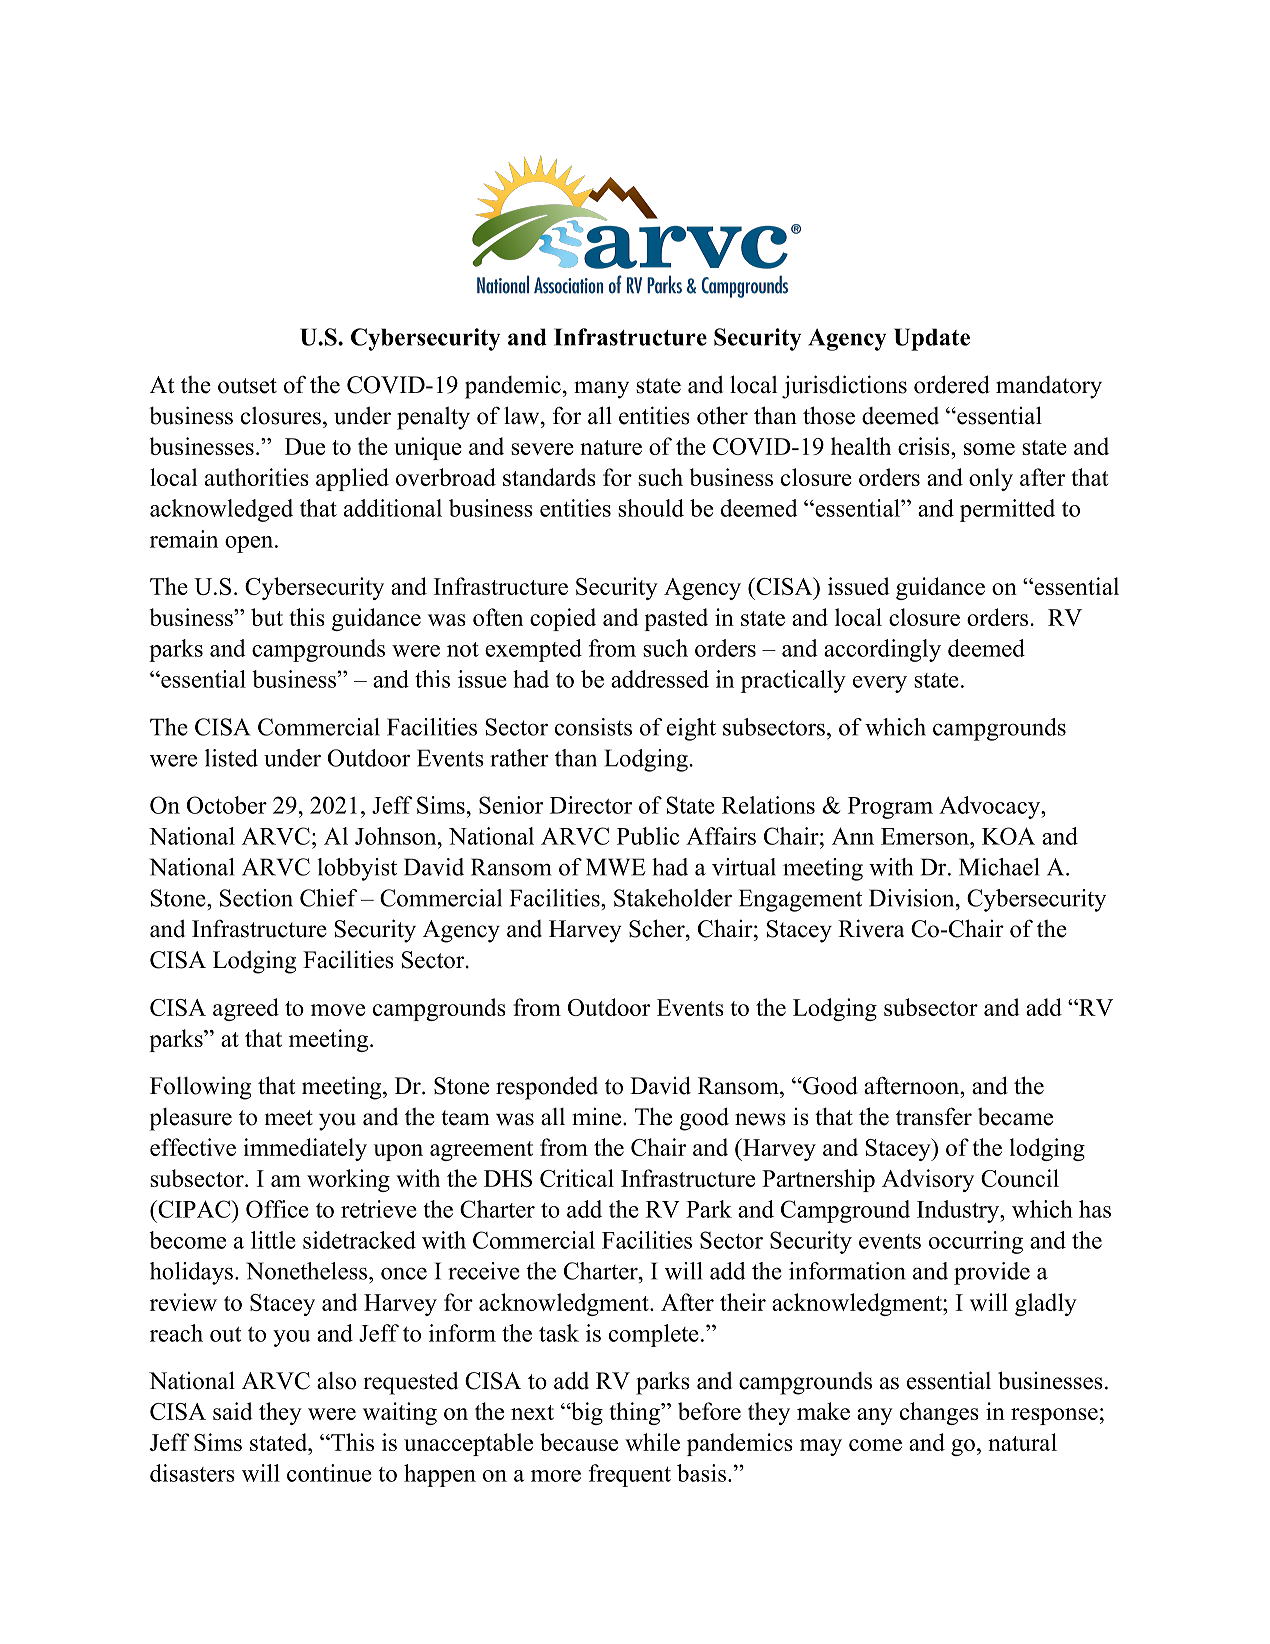  Describe the element at coordinates (329, 1473) in the screenshot. I see `continue` at that location.
